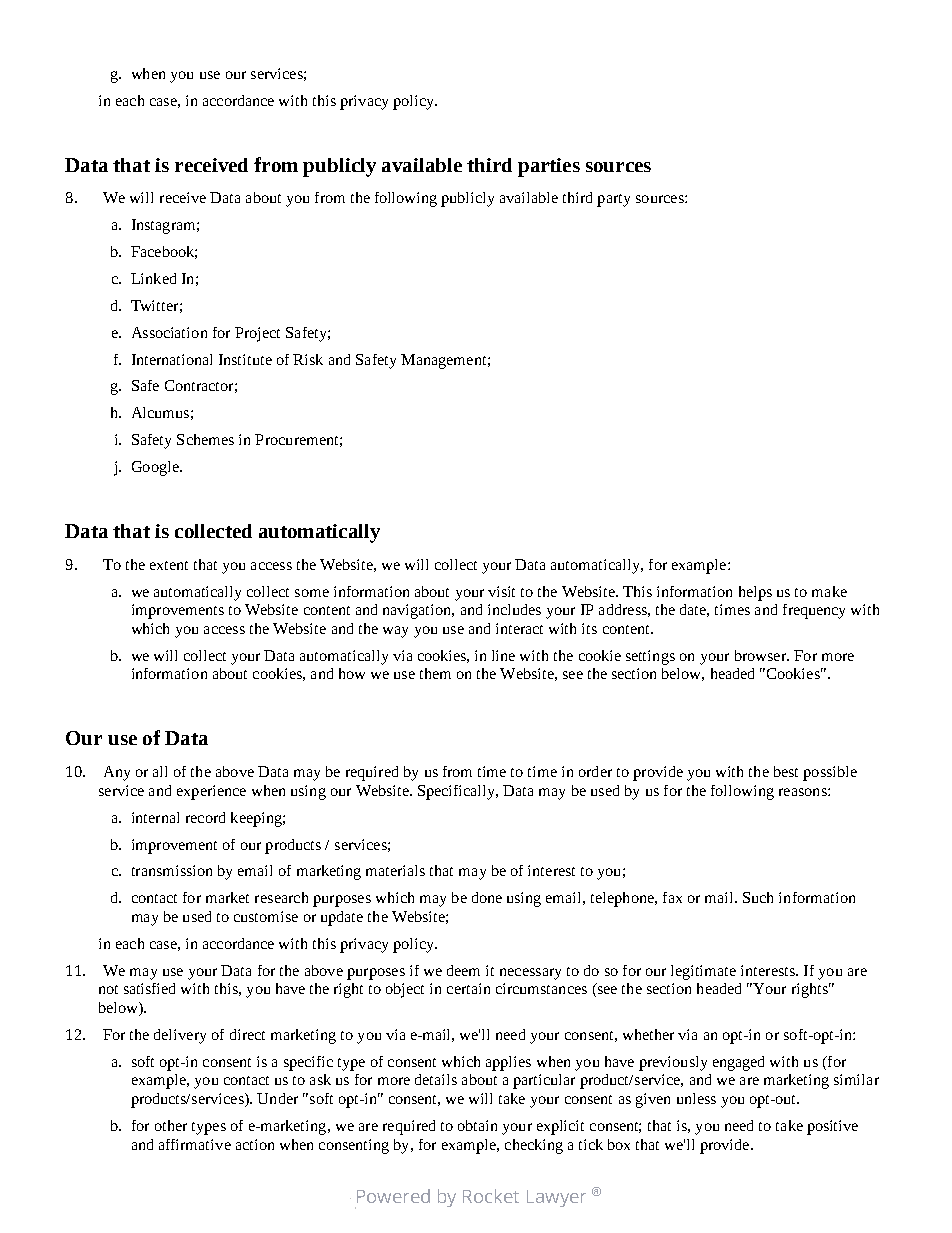 This image has width=952, height=1233. I want to click on party, so click(613, 200).
